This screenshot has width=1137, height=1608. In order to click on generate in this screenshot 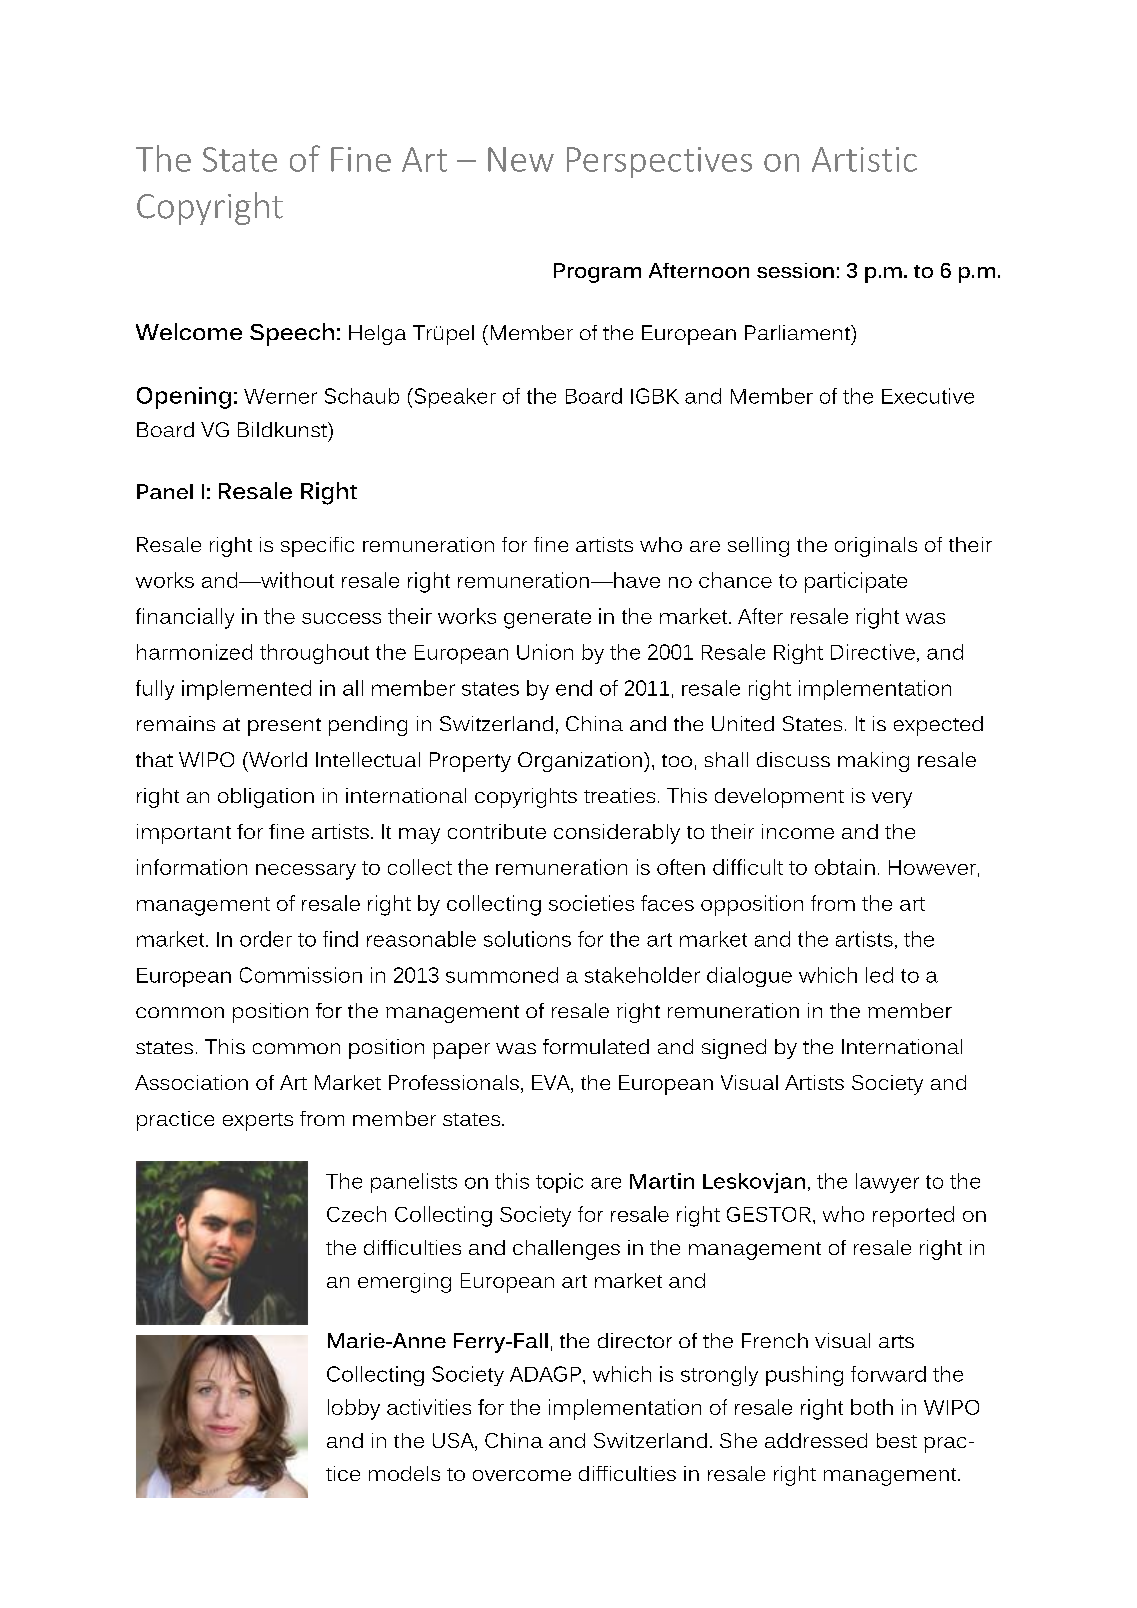, I will do `click(547, 619)`.
